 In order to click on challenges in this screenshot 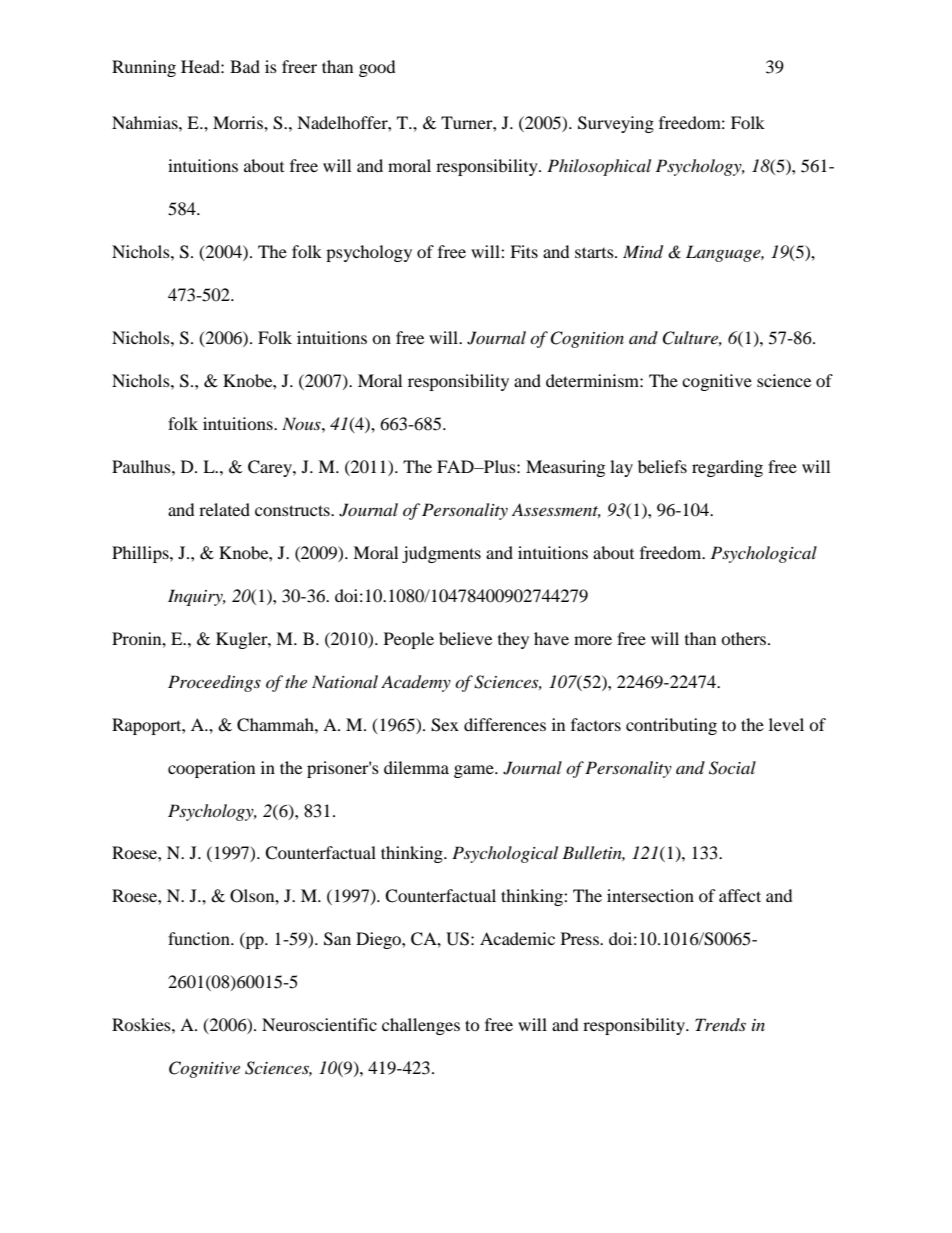, I will do `click(421, 1026)`.
